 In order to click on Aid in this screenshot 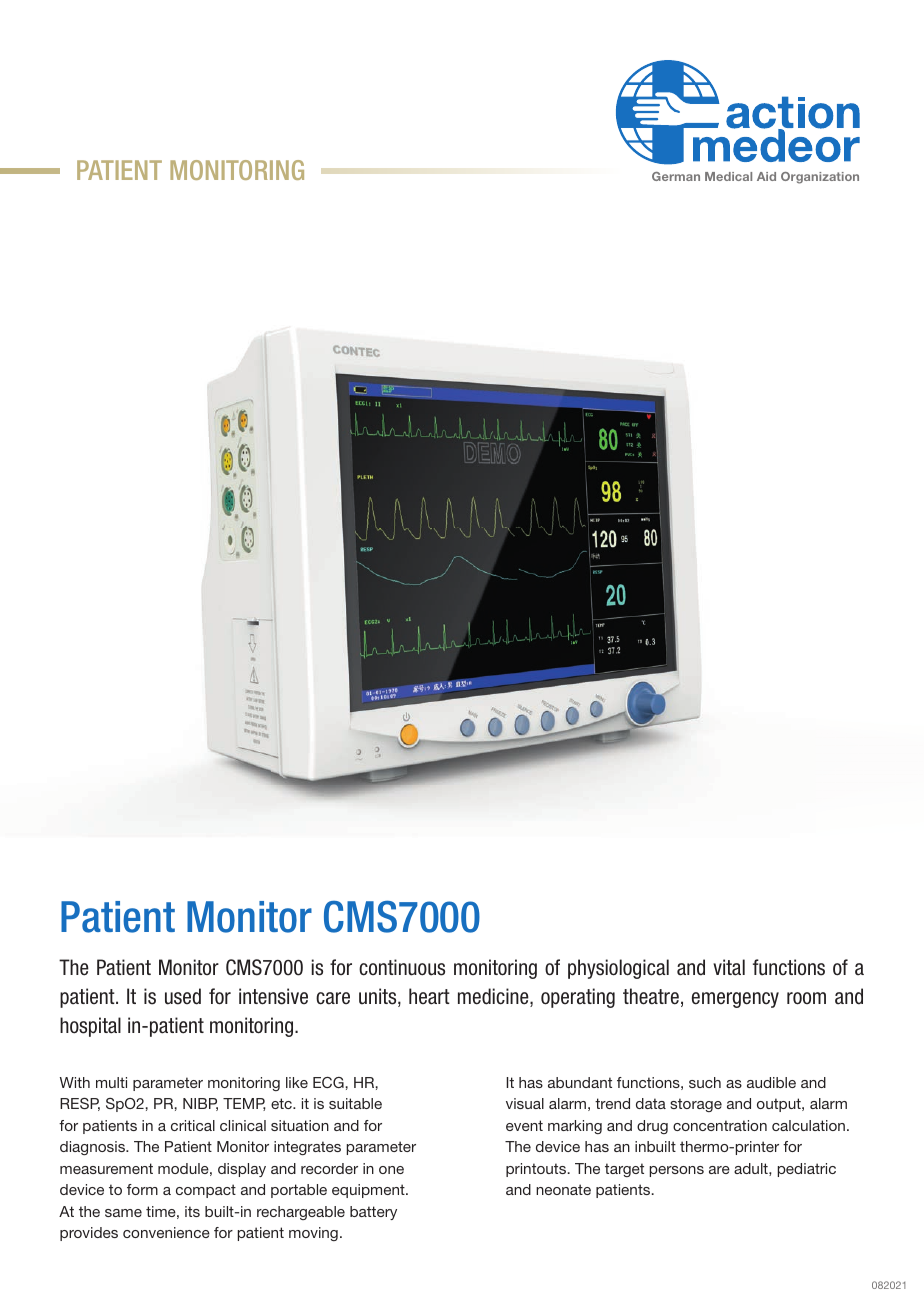, I will do `click(766, 176)`.
